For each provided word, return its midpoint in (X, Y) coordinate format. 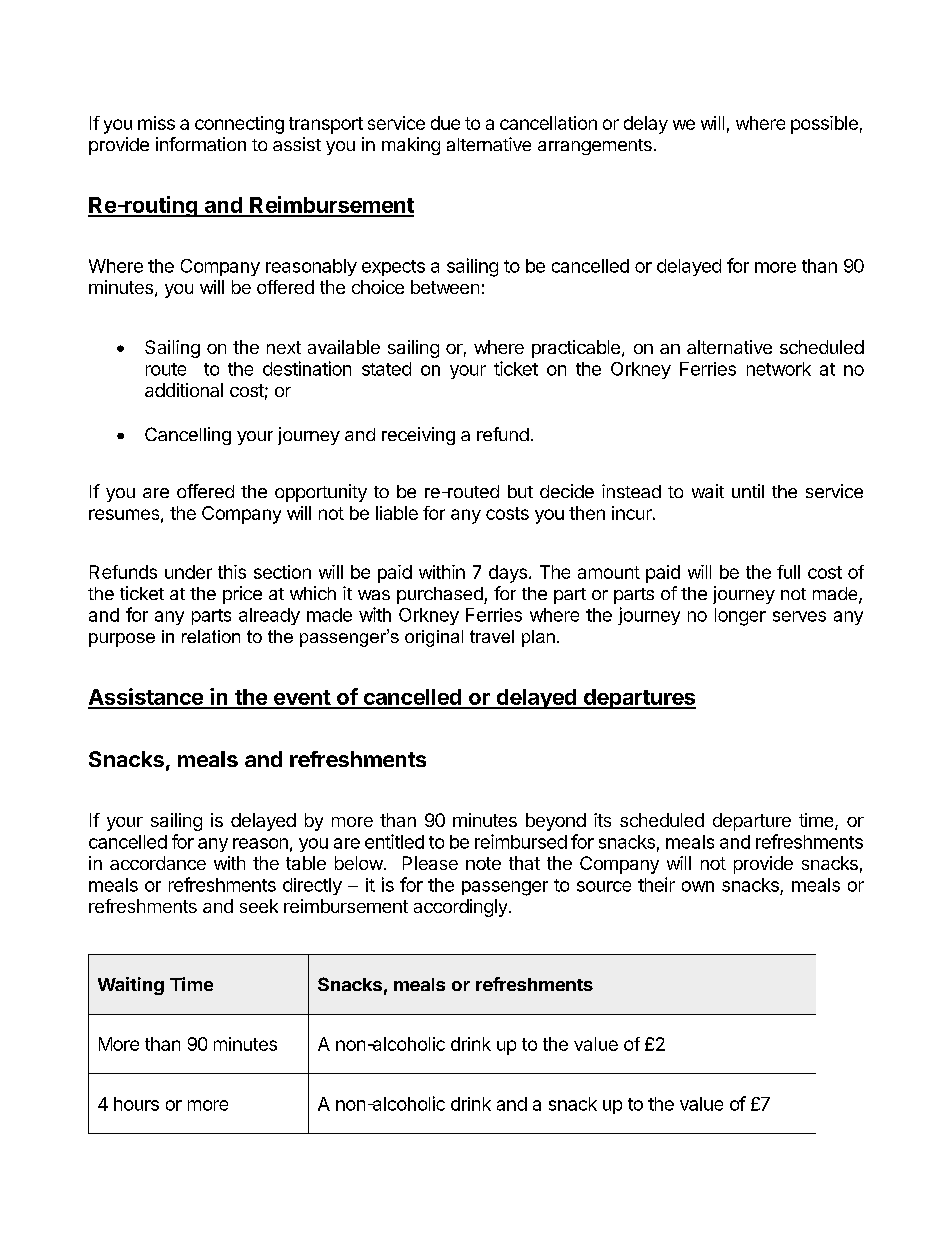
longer (740, 617)
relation (211, 636)
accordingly (460, 908)
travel (492, 636)
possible (824, 125)
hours (136, 1104)
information (201, 144)
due (445, 123)
